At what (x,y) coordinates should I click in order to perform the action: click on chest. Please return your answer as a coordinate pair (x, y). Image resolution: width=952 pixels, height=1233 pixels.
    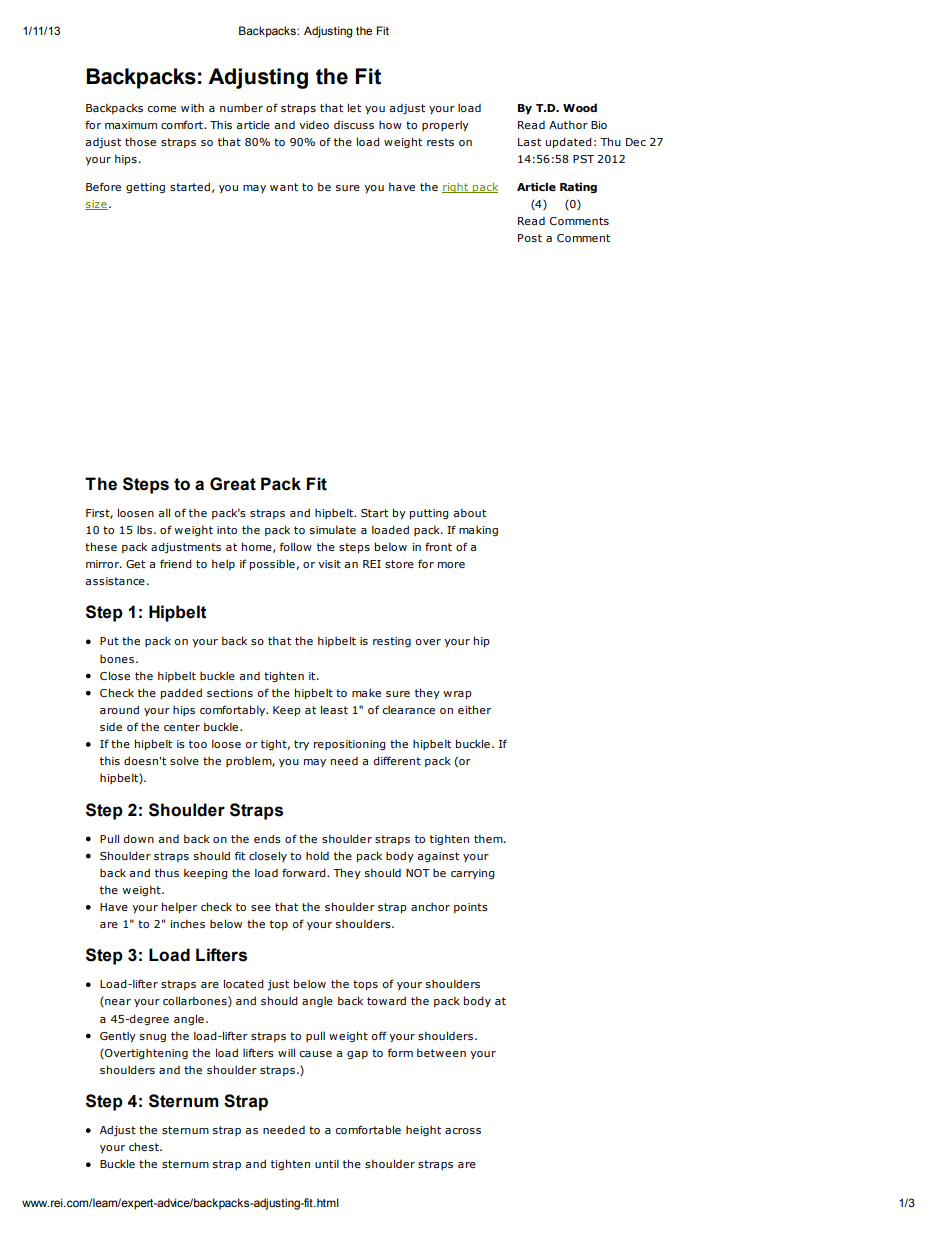
    Looking at the image, I should click on (145, 1146).
